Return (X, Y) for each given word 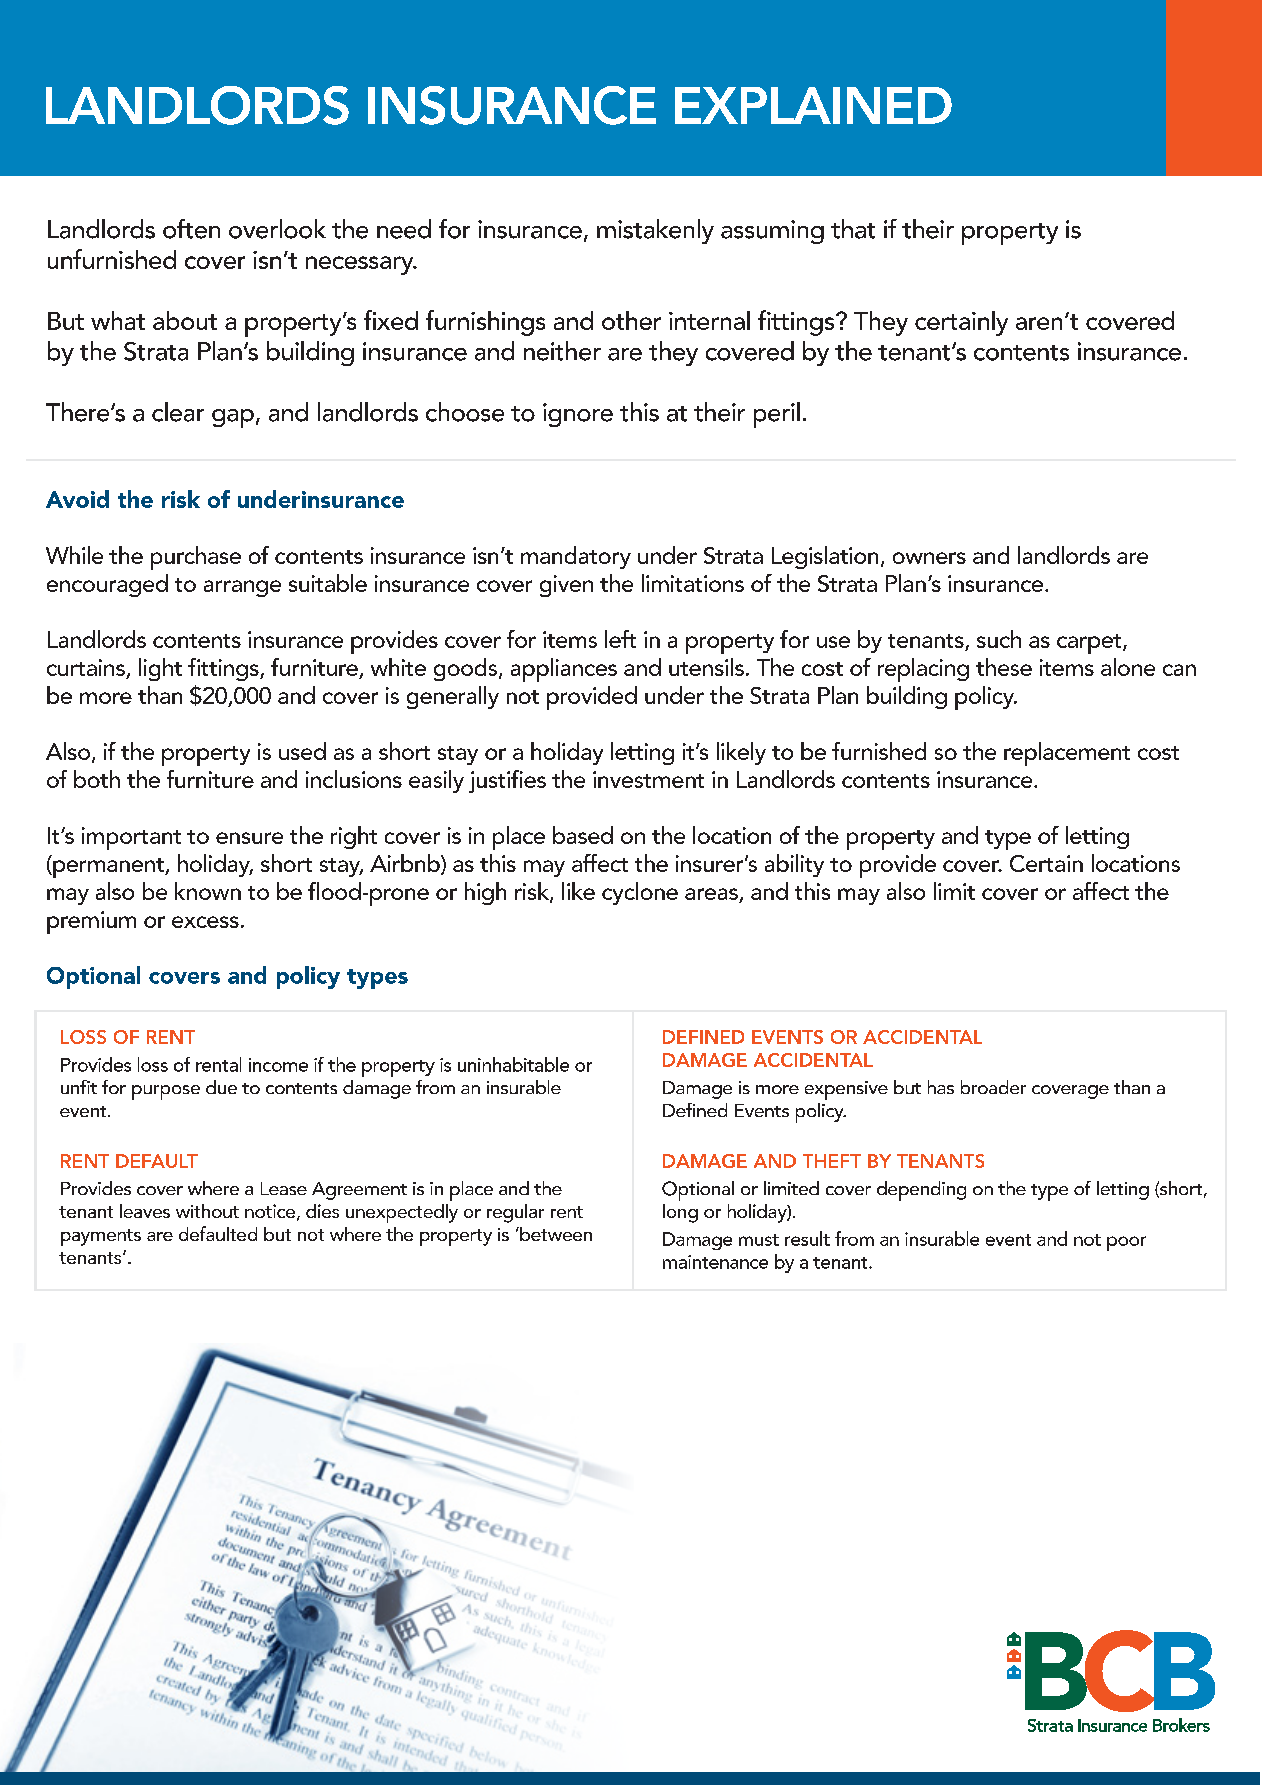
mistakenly (655, 231)
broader (993, 1087)
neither (562, 351)
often (191, 229)
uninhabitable (513, 1064)
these (1004, 667)
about (185, 320)
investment (648, 779)
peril (777, 415)
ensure (249, 838)
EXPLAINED (813, 105)
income (278, 1065)
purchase (196, 558)
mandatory (576, 557)
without (207, 1211)
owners (929, 558)
